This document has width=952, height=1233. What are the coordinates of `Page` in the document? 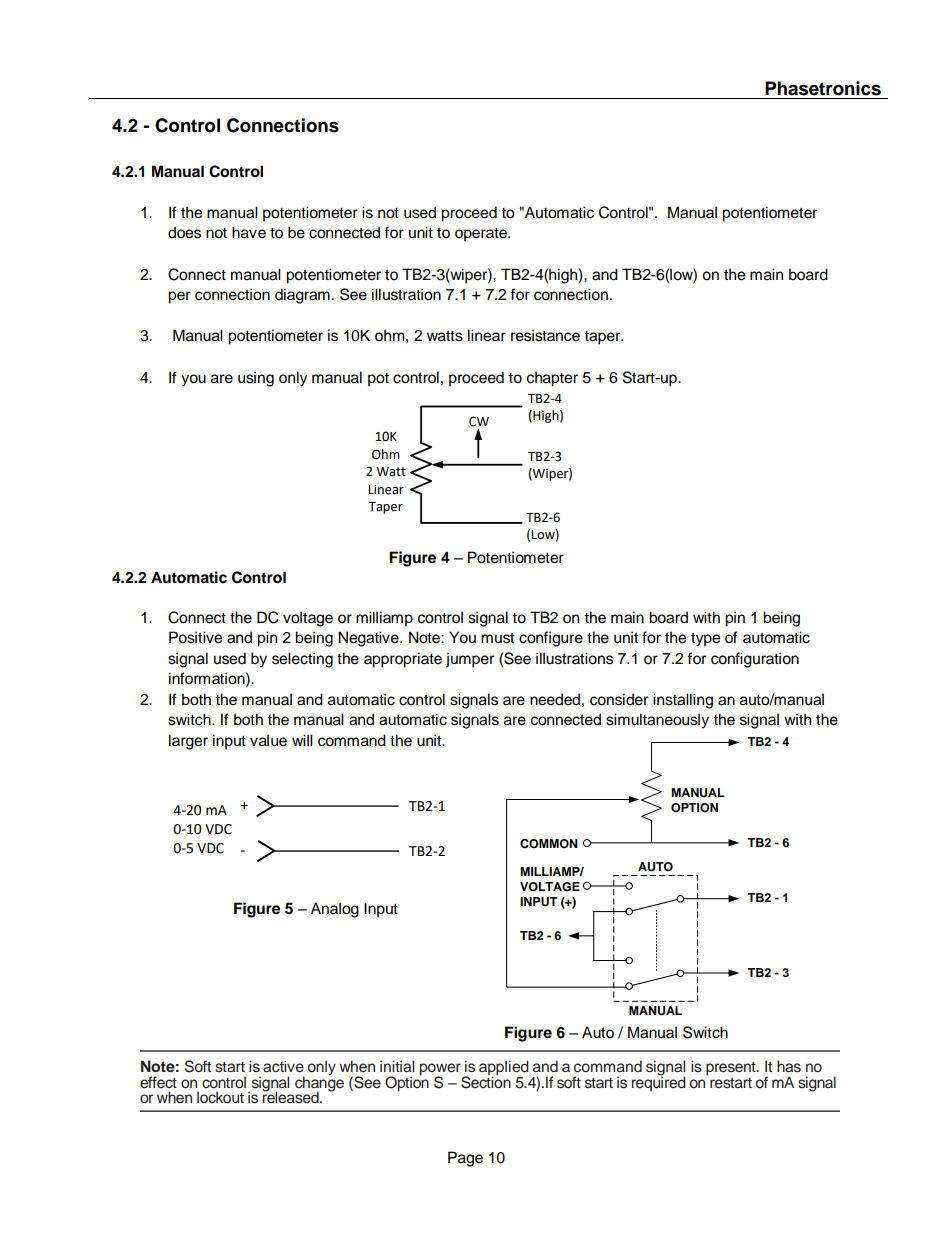 It's located at (465, 1159).
